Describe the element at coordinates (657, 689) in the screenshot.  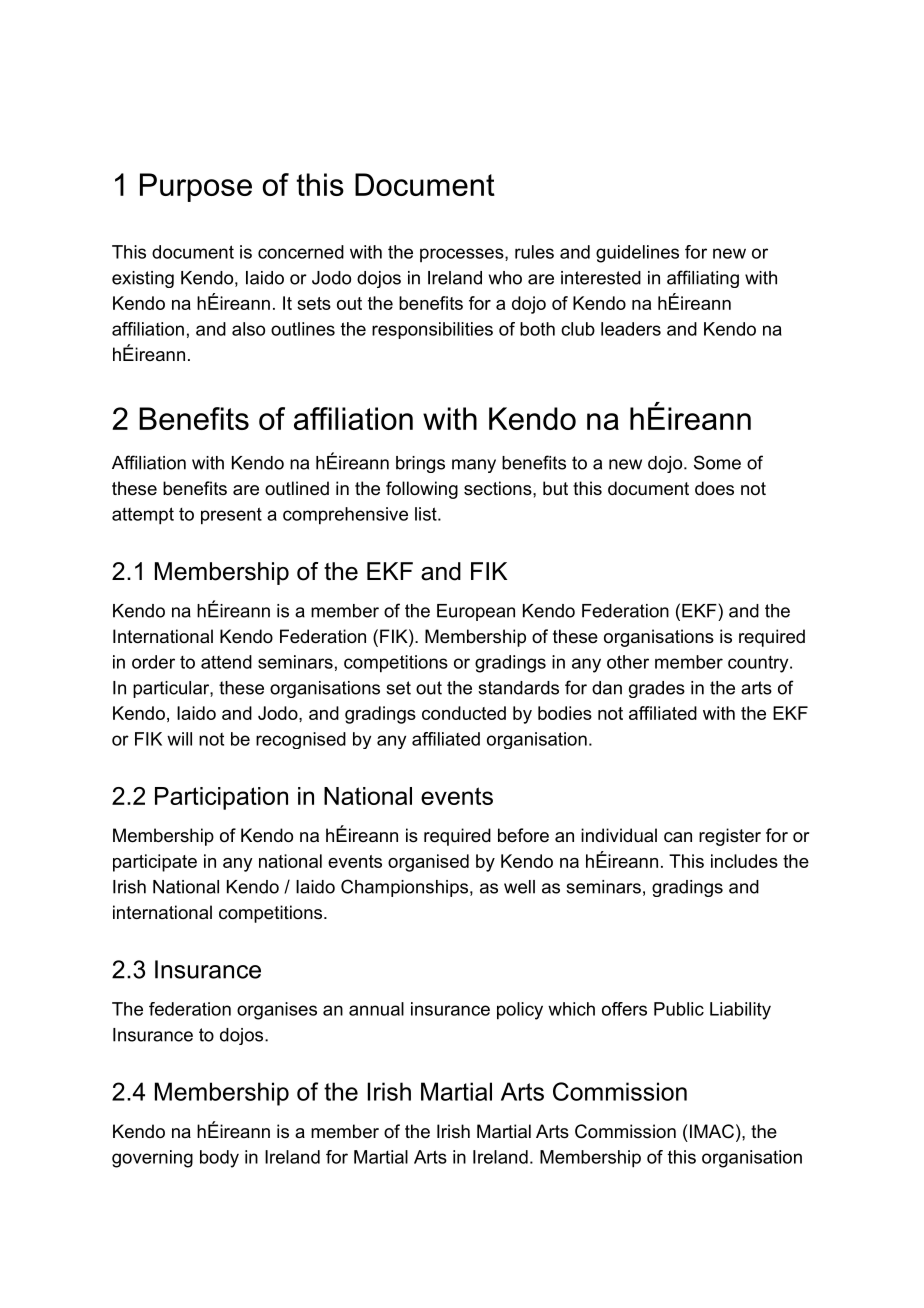
I see `grades` at that location.
